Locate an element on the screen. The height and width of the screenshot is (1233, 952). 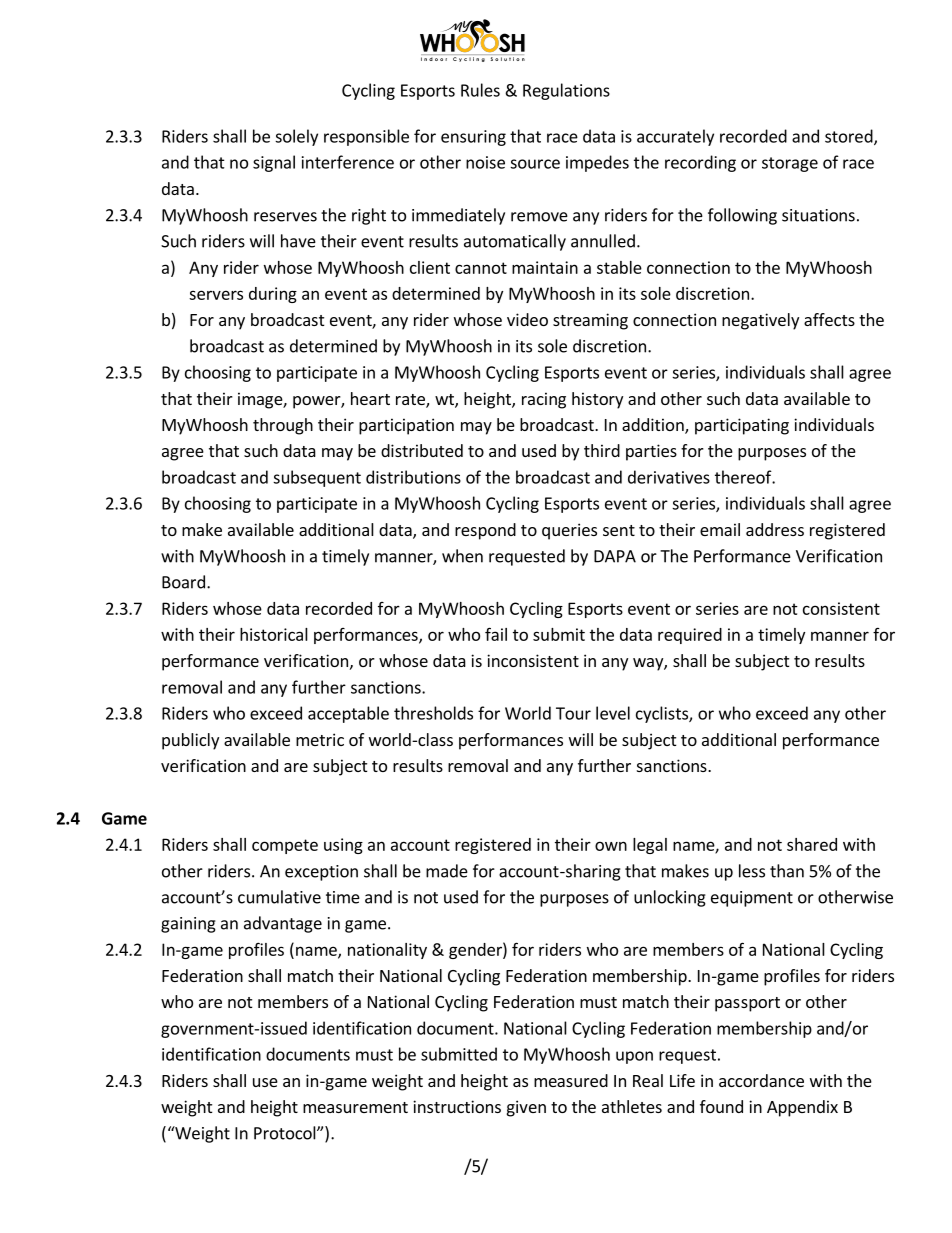
cumulative is located at coordinates (279, 897).
